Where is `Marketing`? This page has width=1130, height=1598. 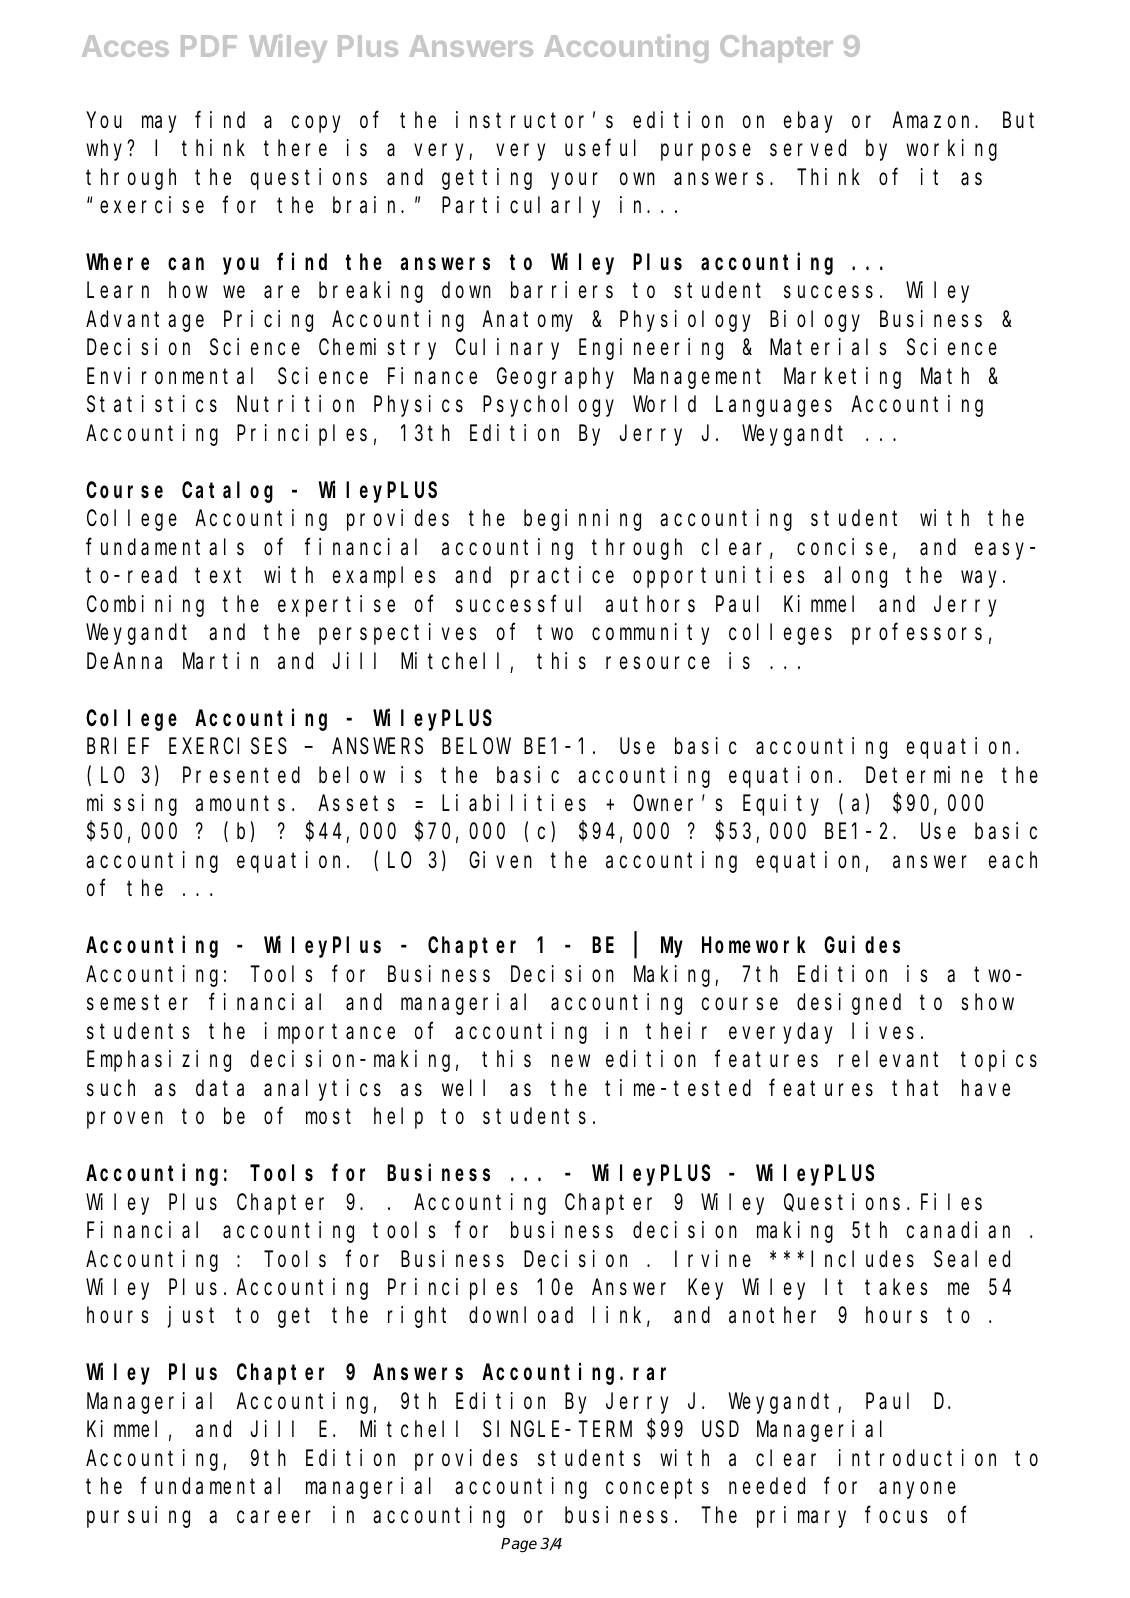
Marketing is located at coordinates (842, 378).
